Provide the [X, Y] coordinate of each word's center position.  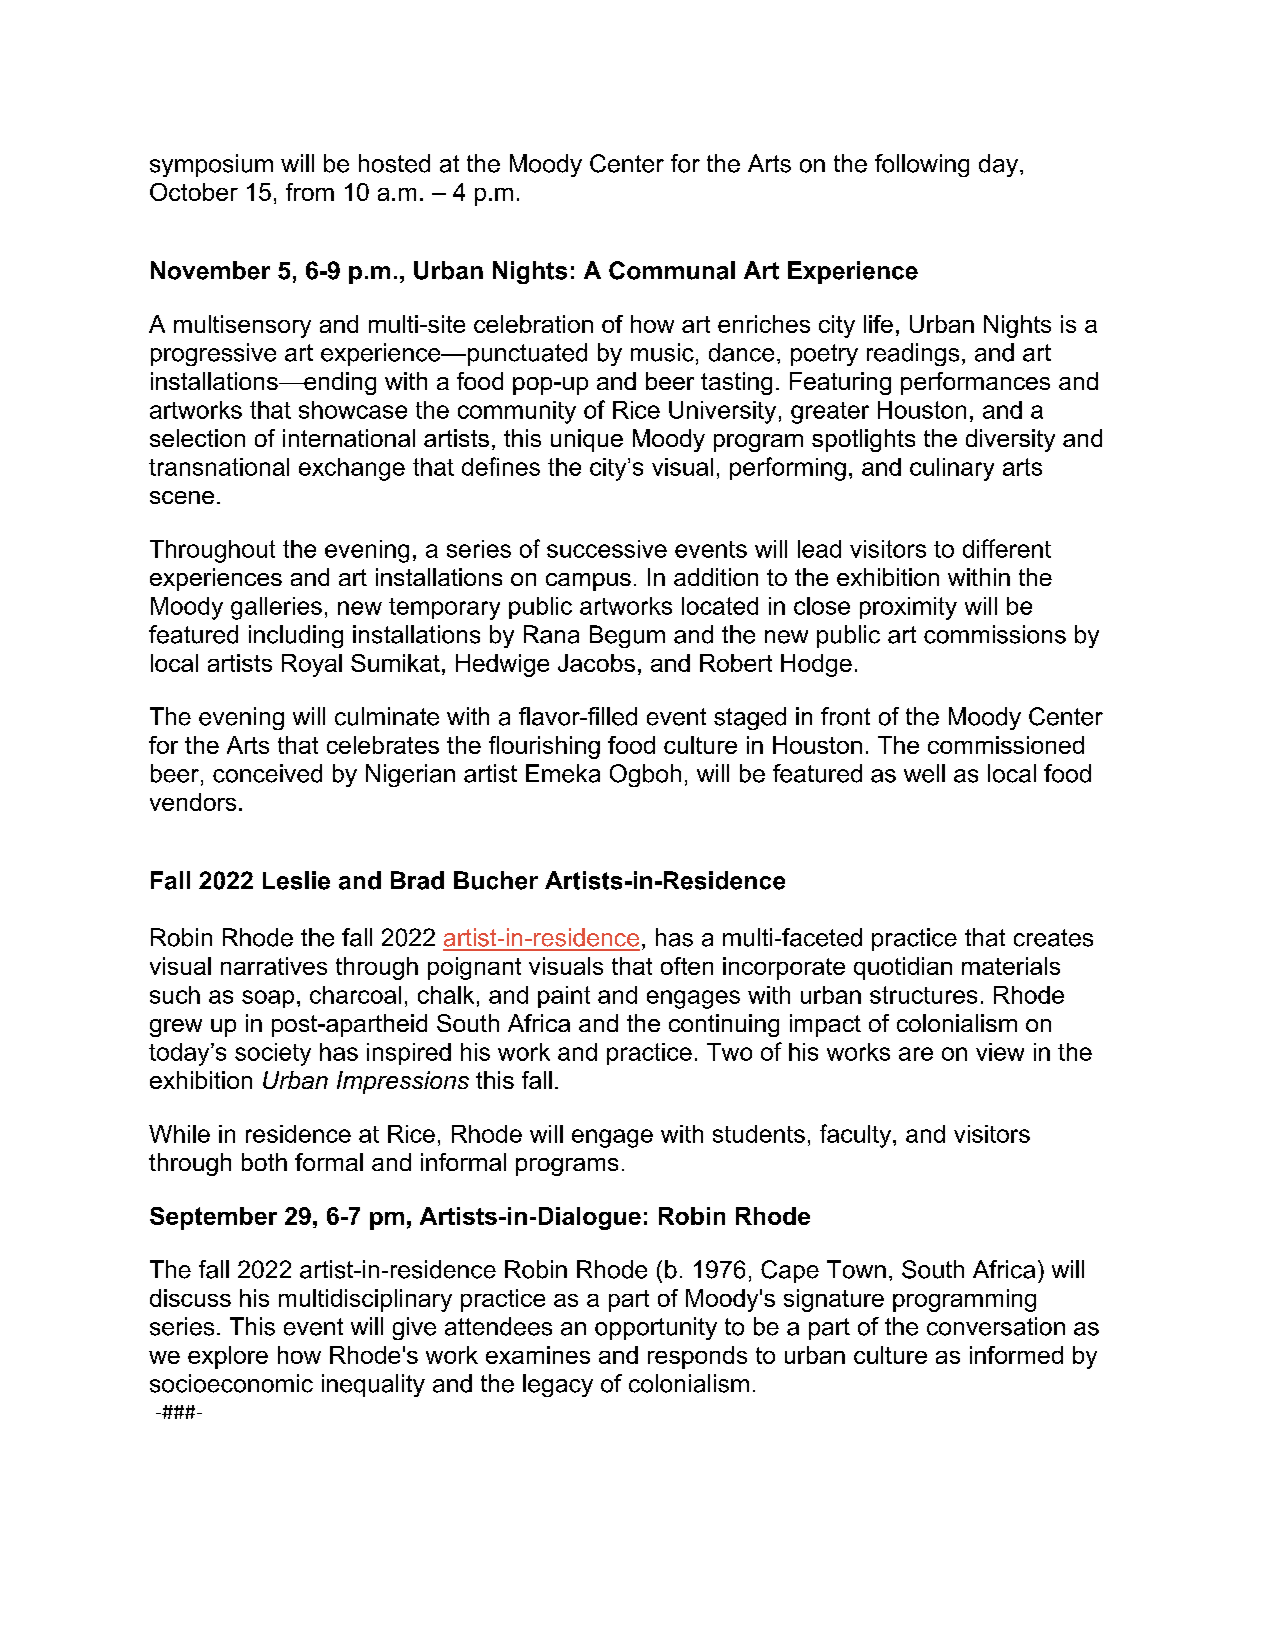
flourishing [544, 747]
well [924, 773]
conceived [267, 773]
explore [228, 1357]
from [310, 192]
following [922, 165]
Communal [672, 270]
